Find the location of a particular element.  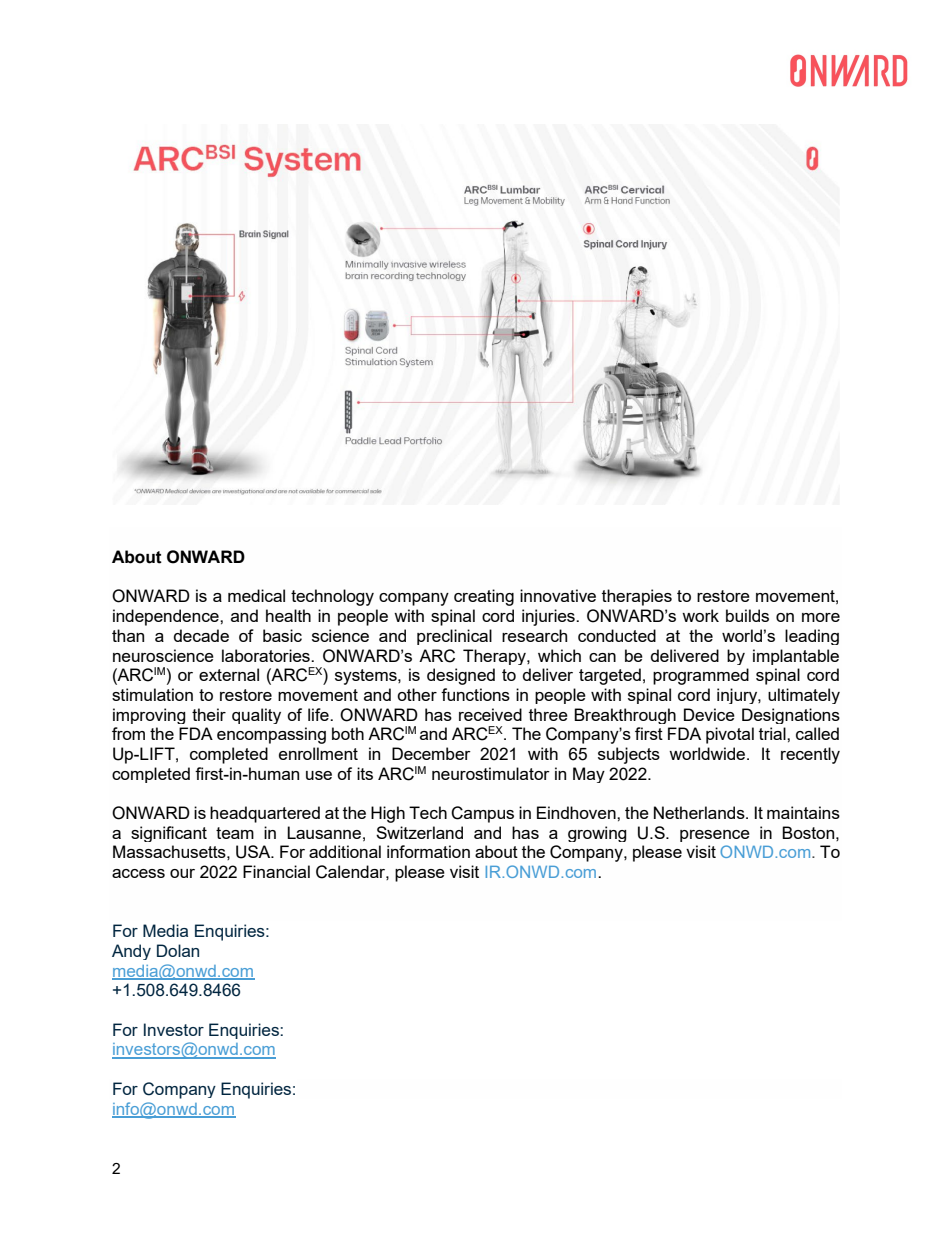

enrollment is located at coordinates (318, 753).
